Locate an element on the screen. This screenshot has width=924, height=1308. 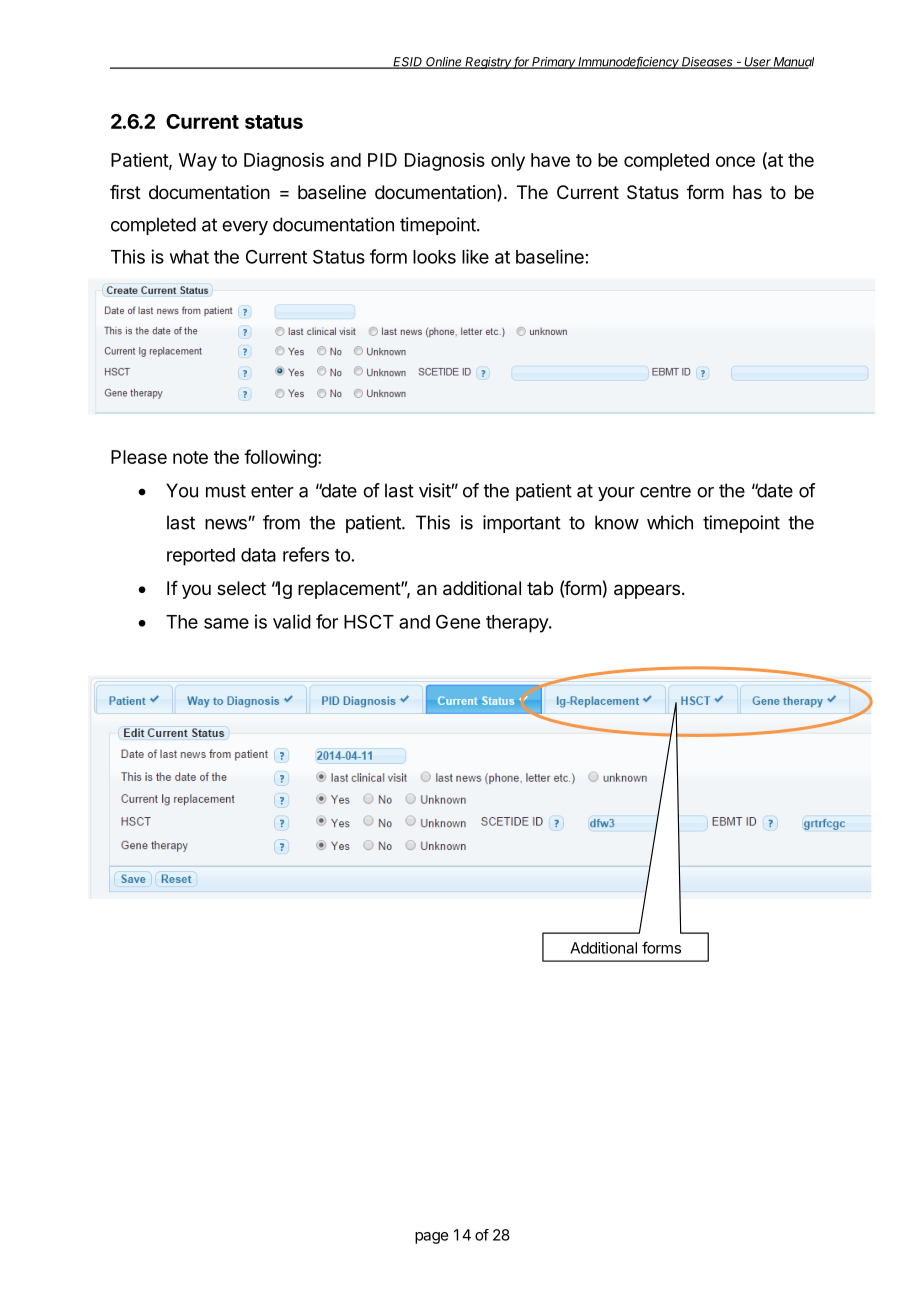
note is located at coordinates (190, 457).
